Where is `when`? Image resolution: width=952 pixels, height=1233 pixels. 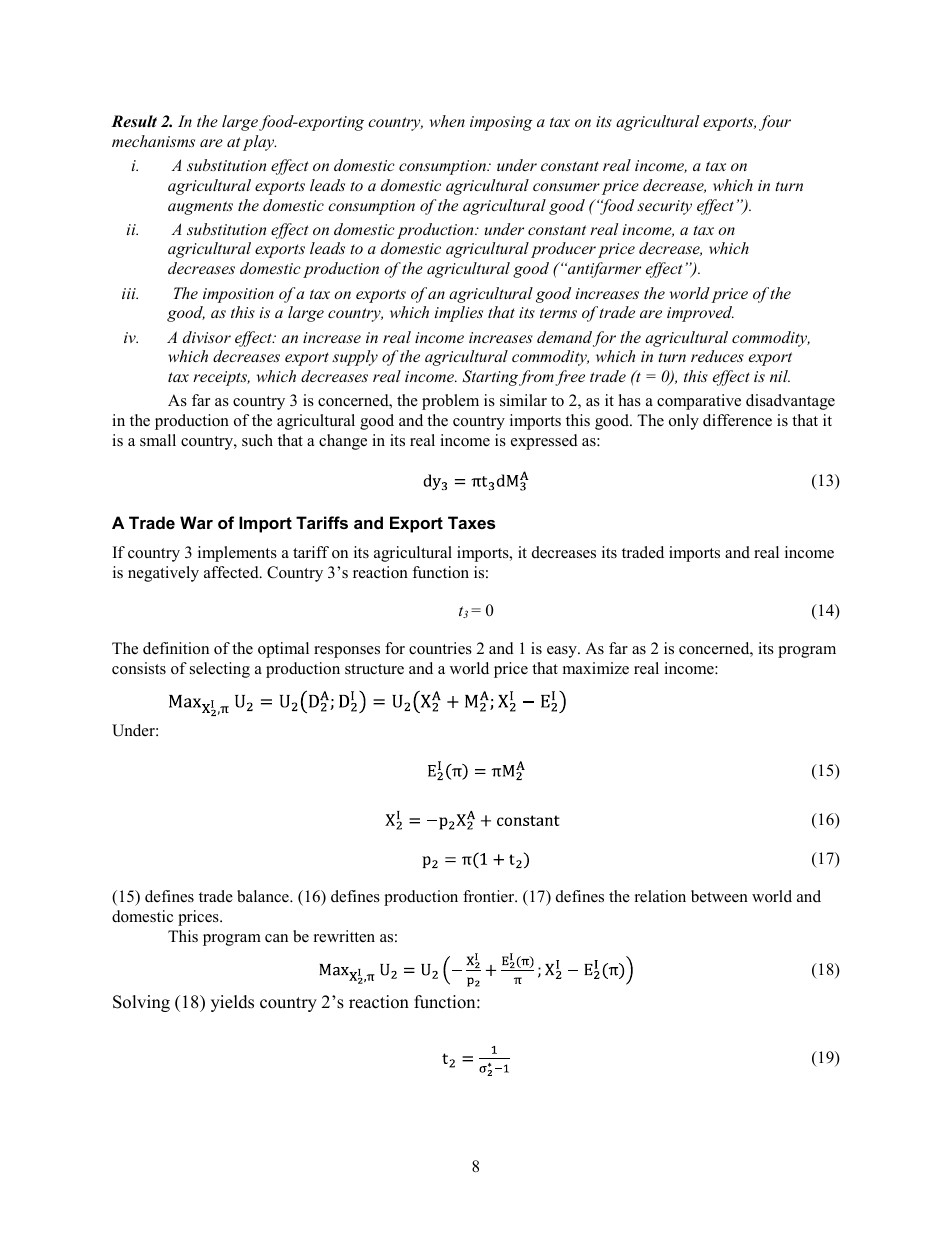
when is located at coordinates (447, 121).
